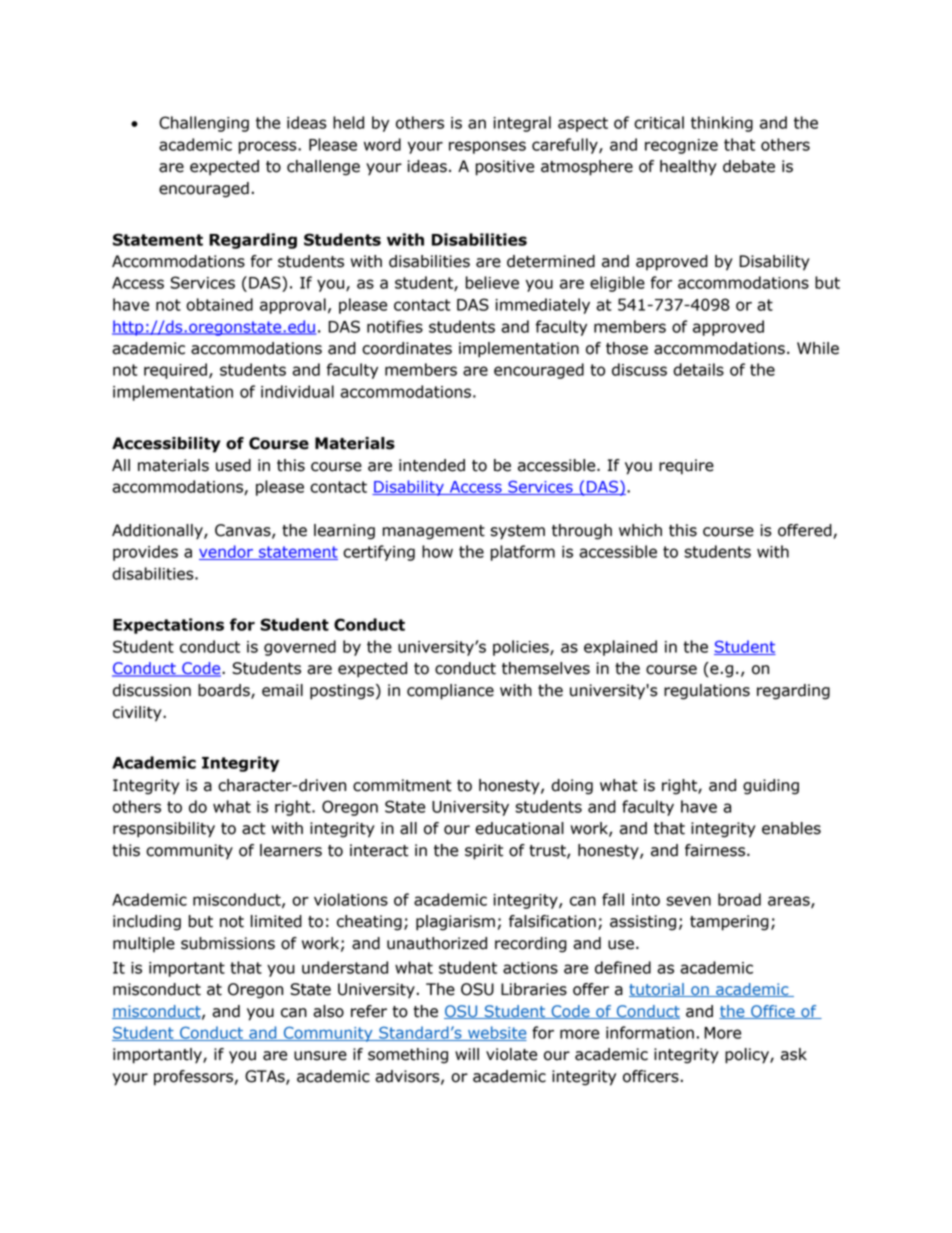  I want to click on unsure, so click(320, 1056).
